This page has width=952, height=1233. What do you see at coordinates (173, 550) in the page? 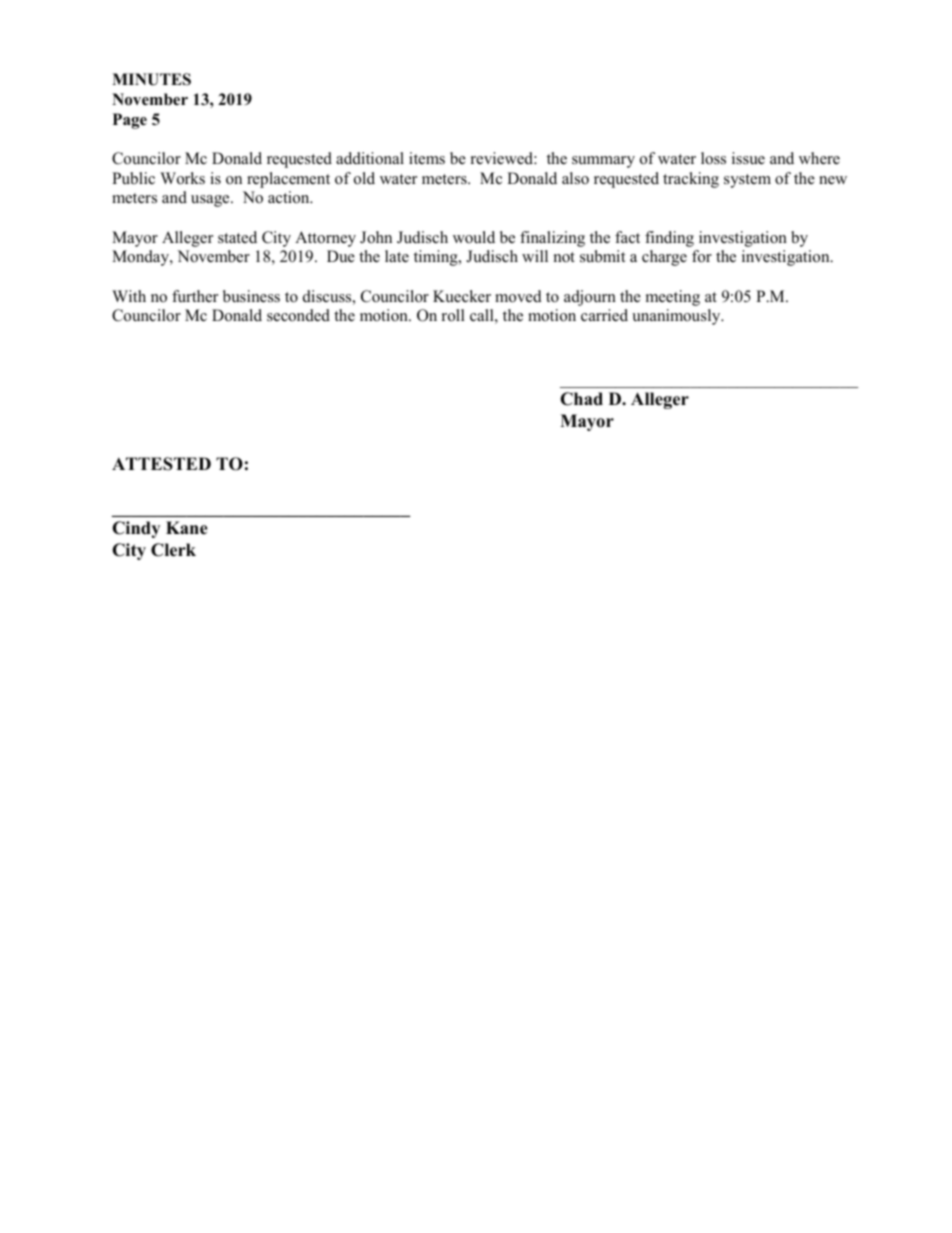
I see `Clerk` at bounding box center [173, 550].
